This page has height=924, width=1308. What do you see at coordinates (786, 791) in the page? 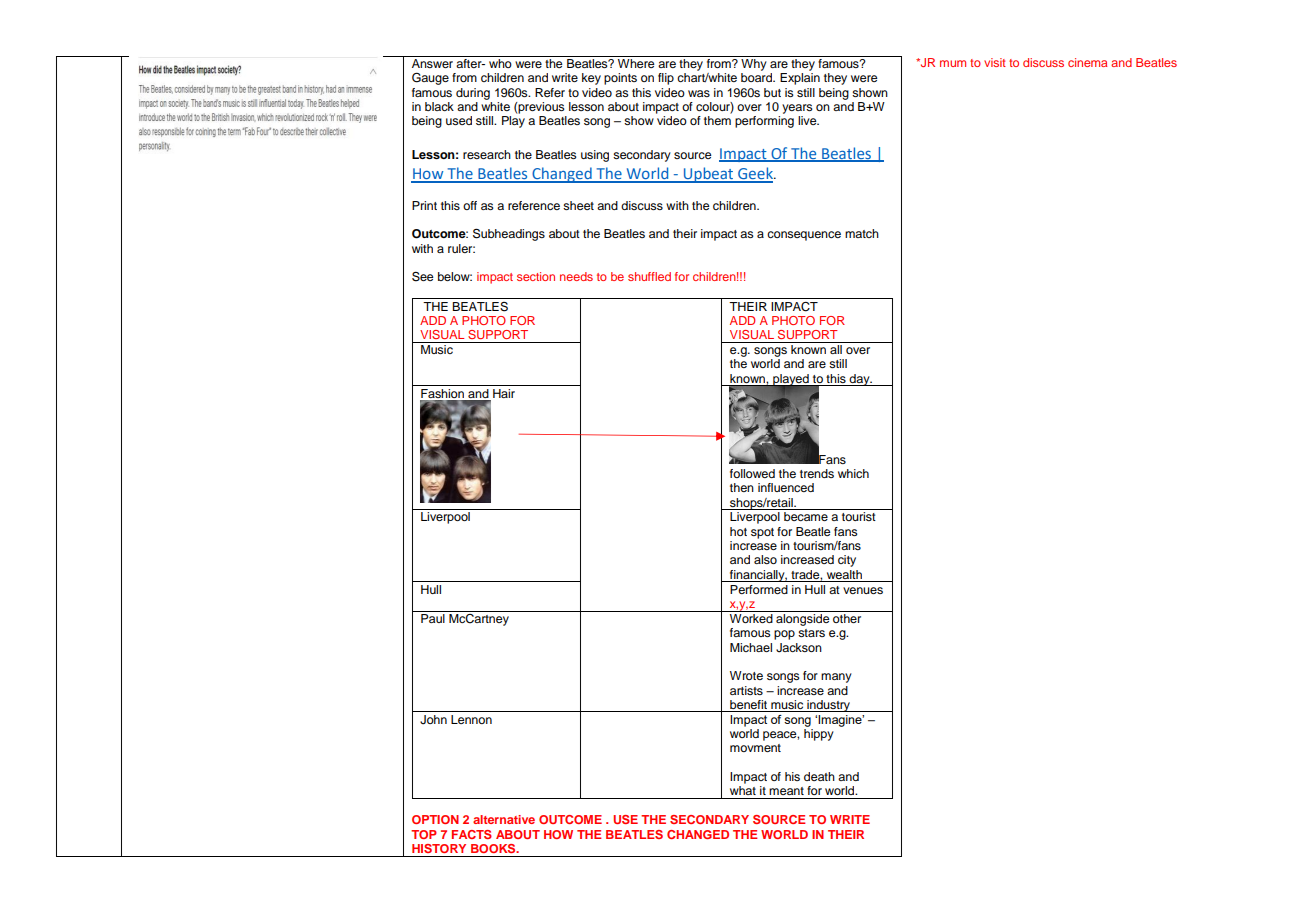
I see `meant` at bounding box center [786, 791].
